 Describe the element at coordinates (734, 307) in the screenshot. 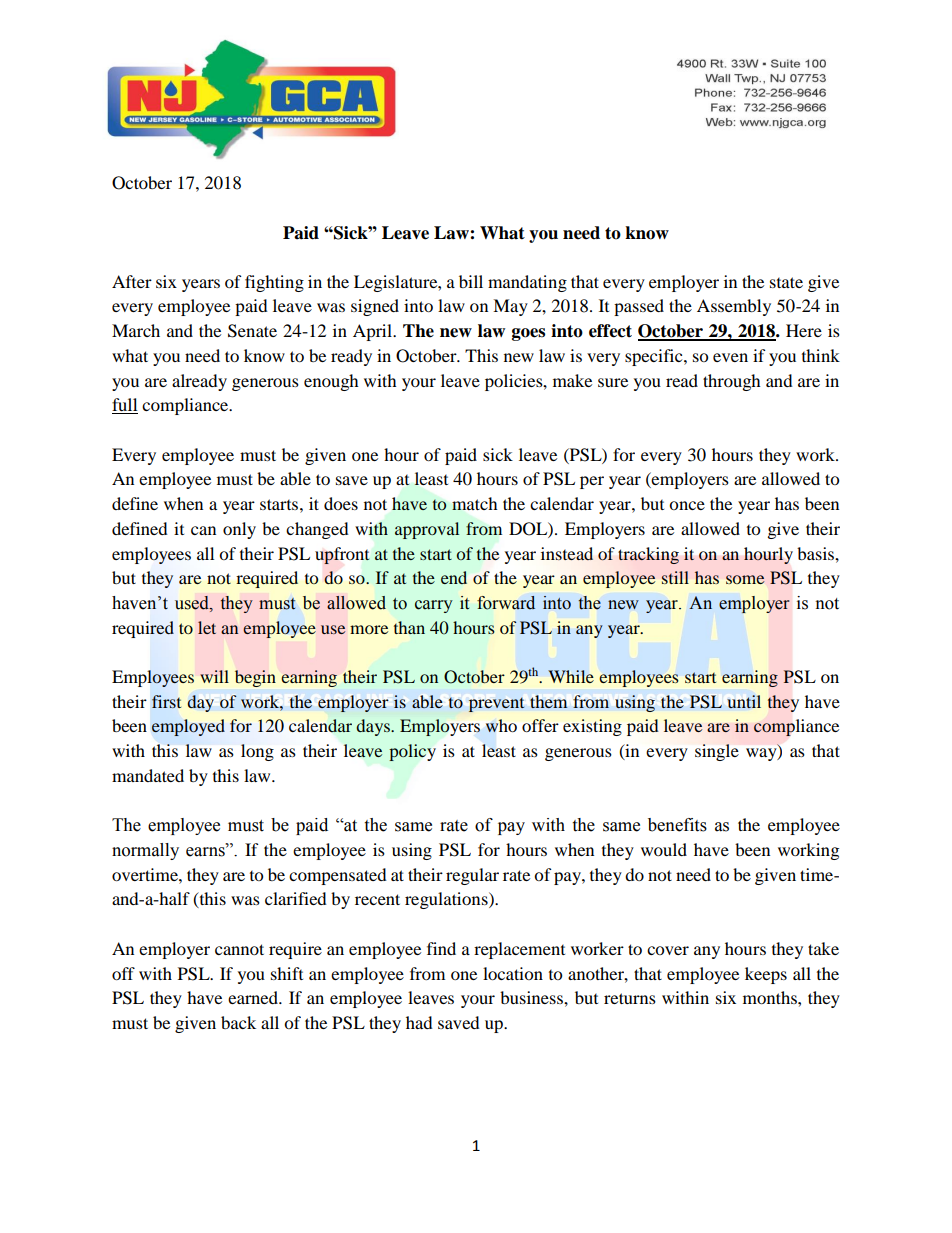

I see `Assembly` at that location.
